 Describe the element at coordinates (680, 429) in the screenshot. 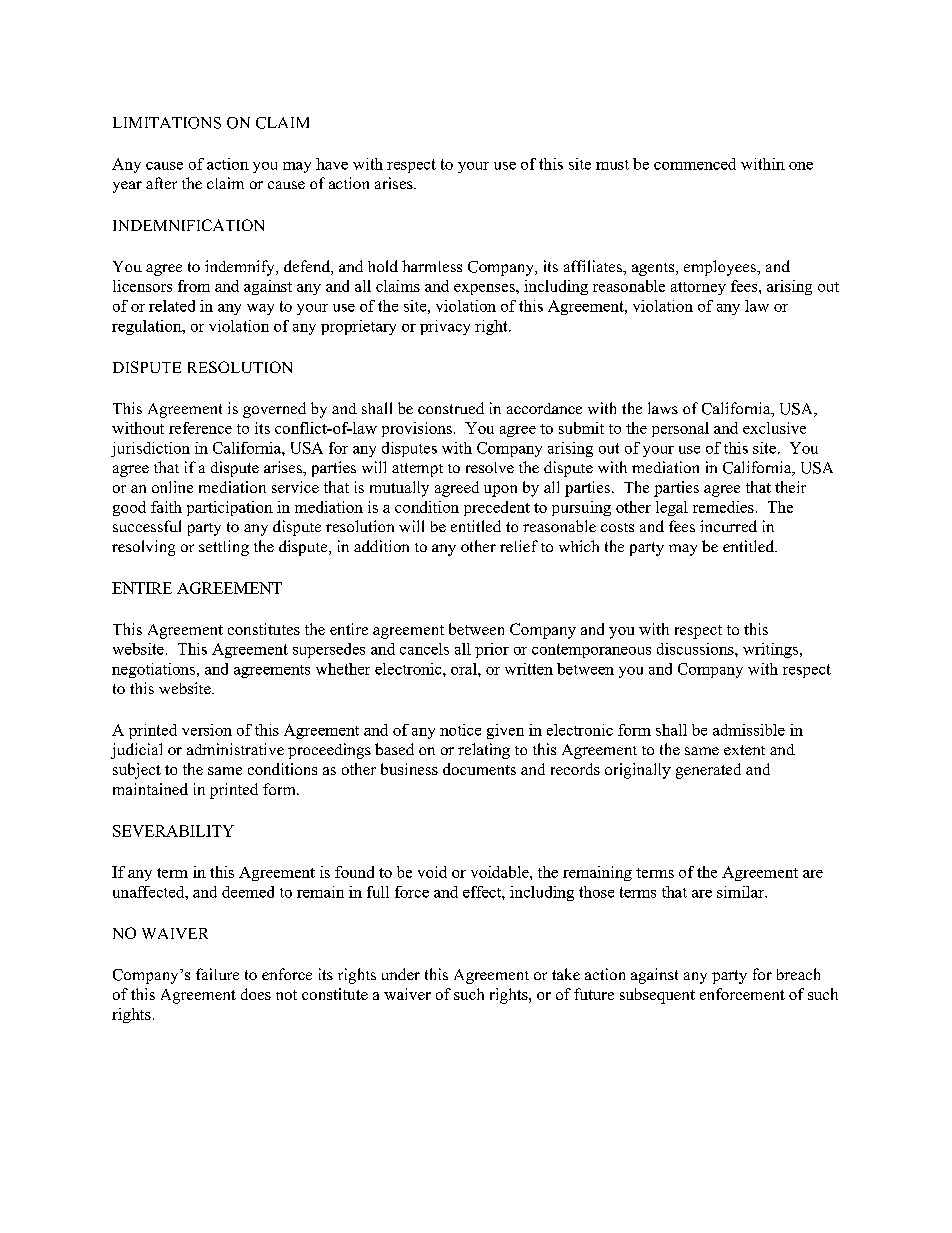

I see `personal` at that location.
